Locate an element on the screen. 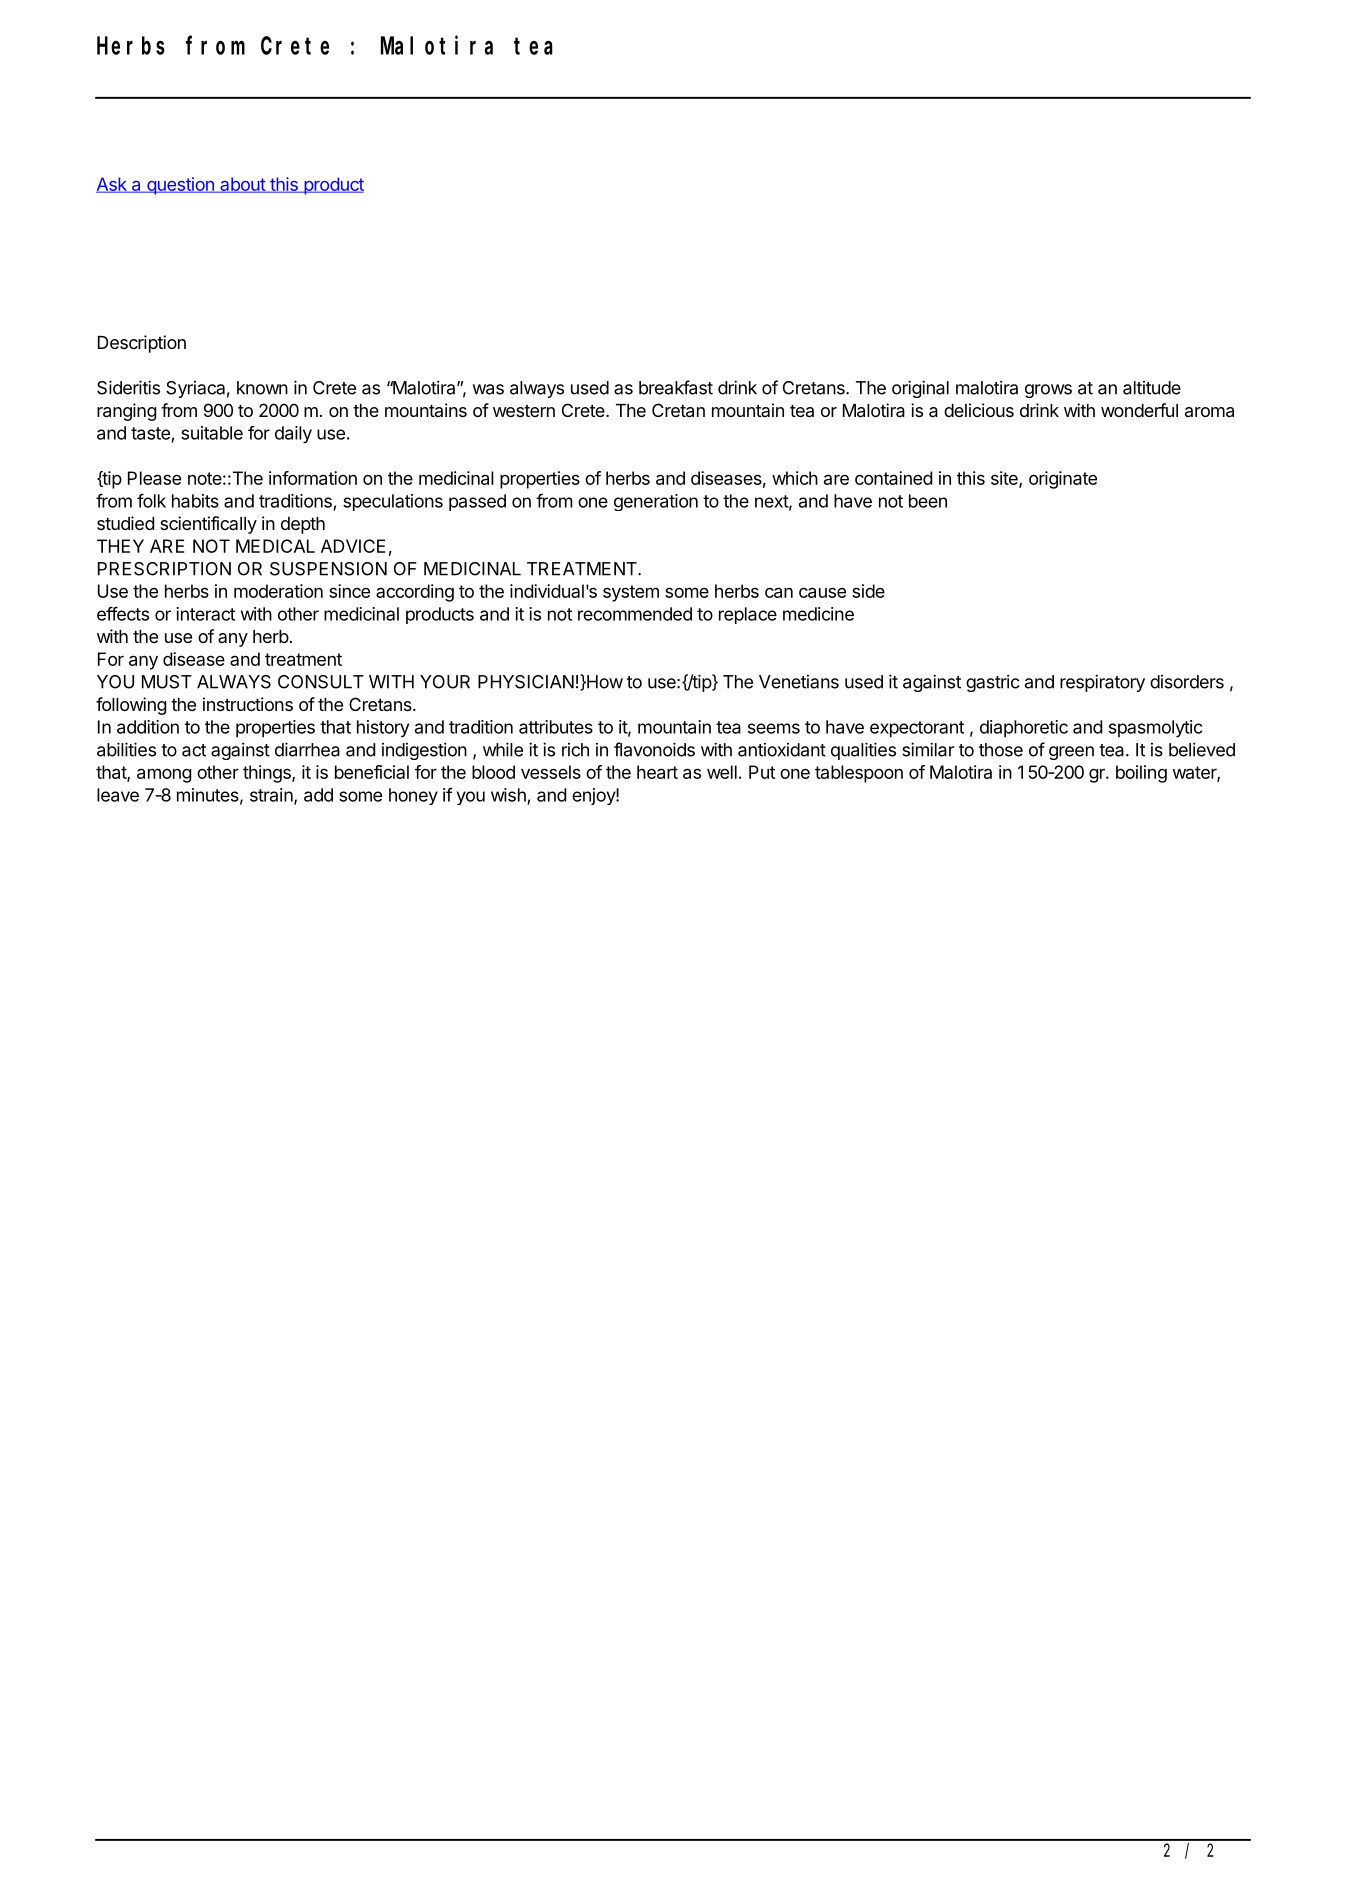  altitude is located at coordinates (1152, 388).
